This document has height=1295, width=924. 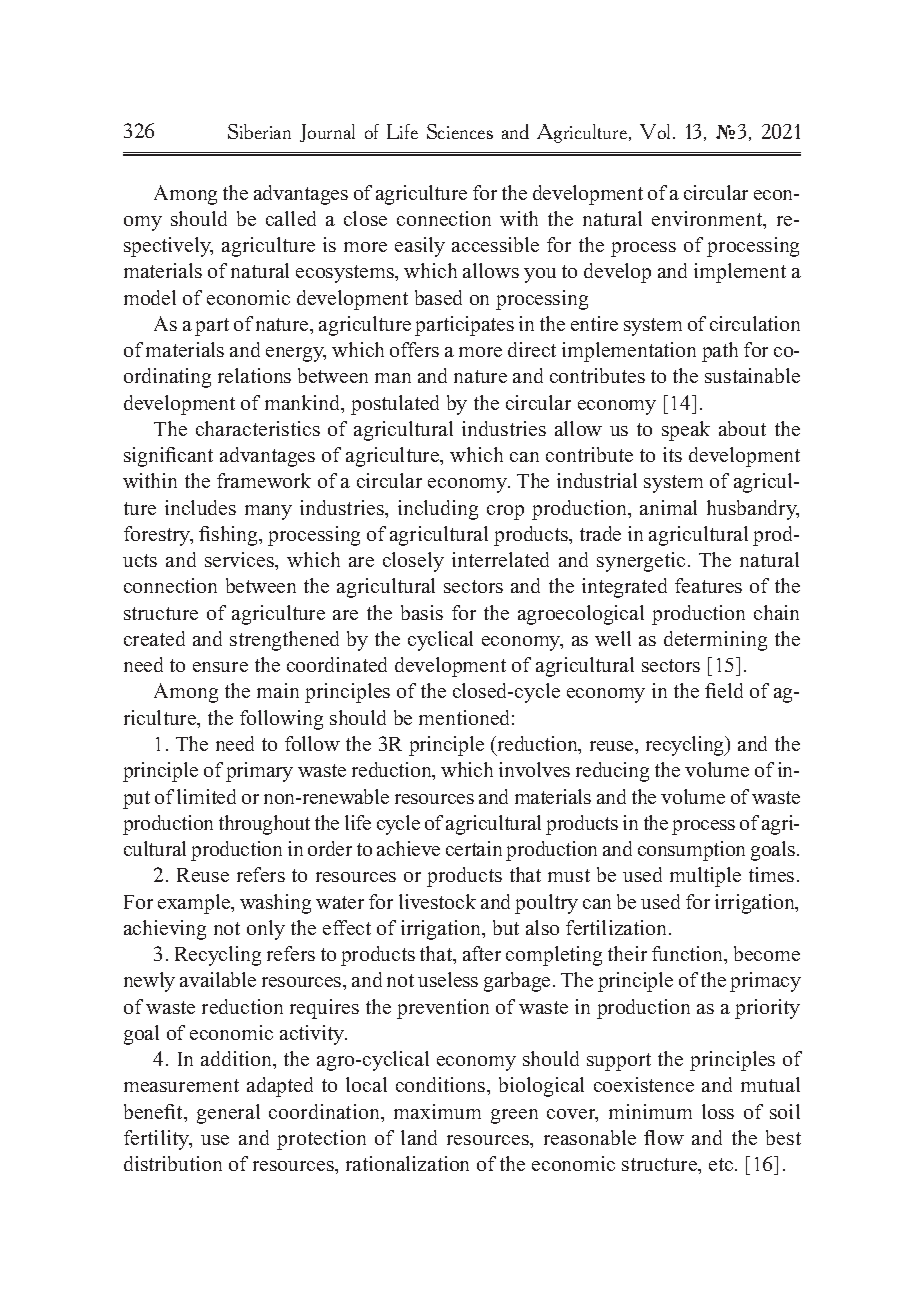 I want to click on Siberian, so click(x=259, y=131).
